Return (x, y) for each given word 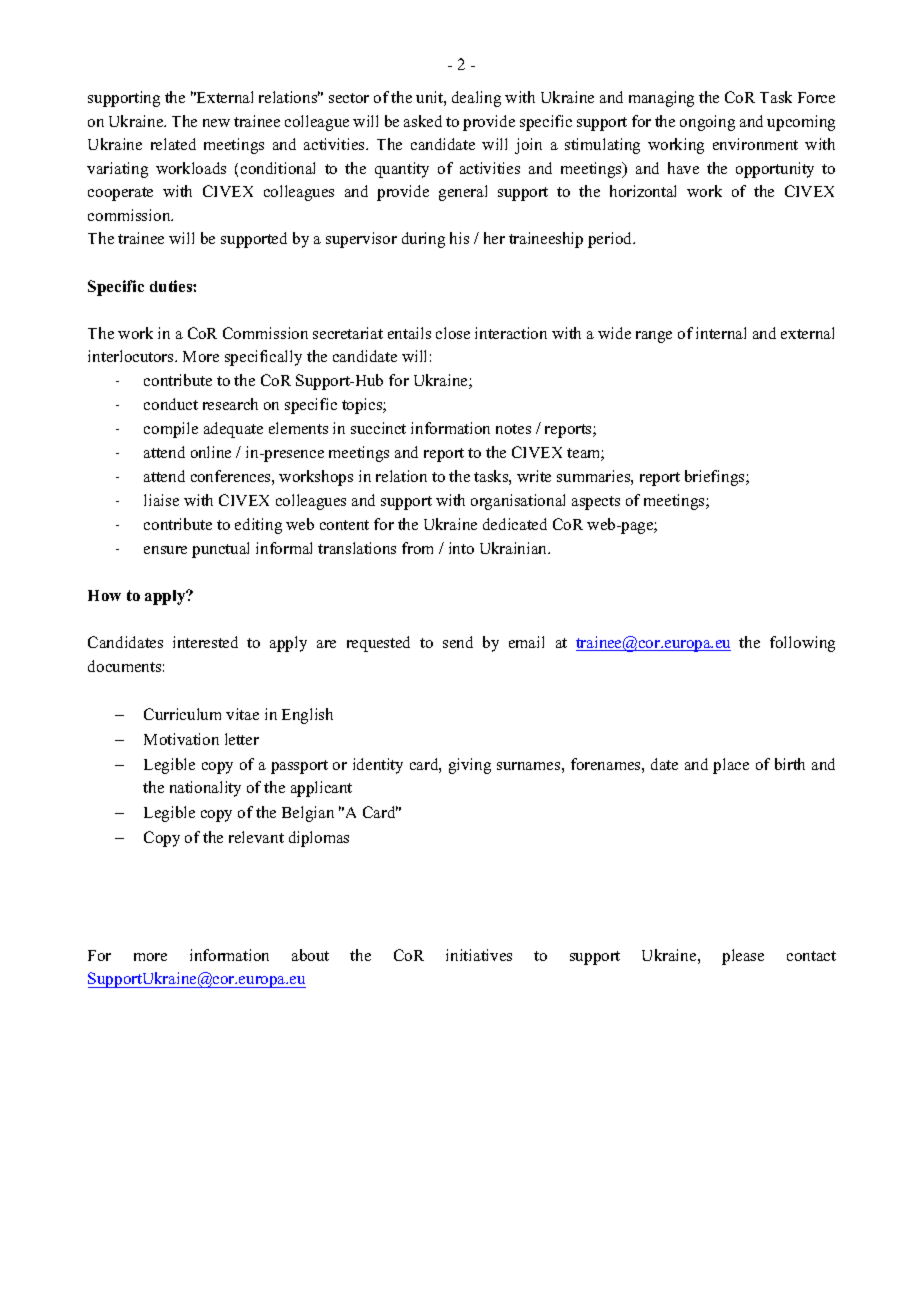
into (461, 548)
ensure (165, 550)
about (310, 955)
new (216, 123)
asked (423, 121)
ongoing (707, 123)
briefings (716, 478)
